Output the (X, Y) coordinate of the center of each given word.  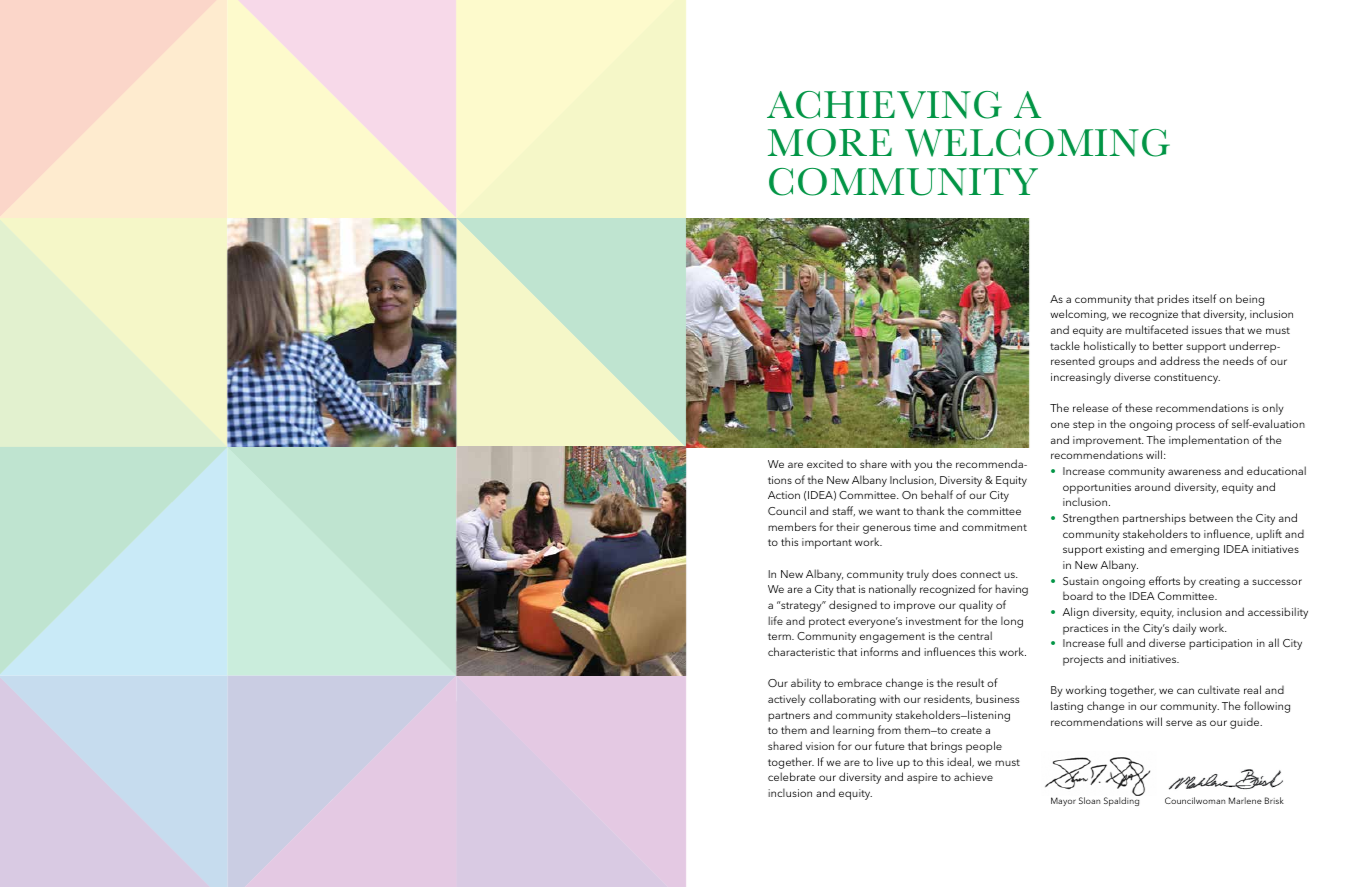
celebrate (791, 776)
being (1250, 300)
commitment (994, 527)
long (1012, 622)
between (1211, 517)
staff (843, 511)
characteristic (801, 651)
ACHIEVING (884, 105)
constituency (1187, 378)
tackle (1065, 345)
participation (1220, 644)
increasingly (1081, 378)
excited (825, 463)
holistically (1110, 347)
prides (1173, 300)
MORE (830, 143)
